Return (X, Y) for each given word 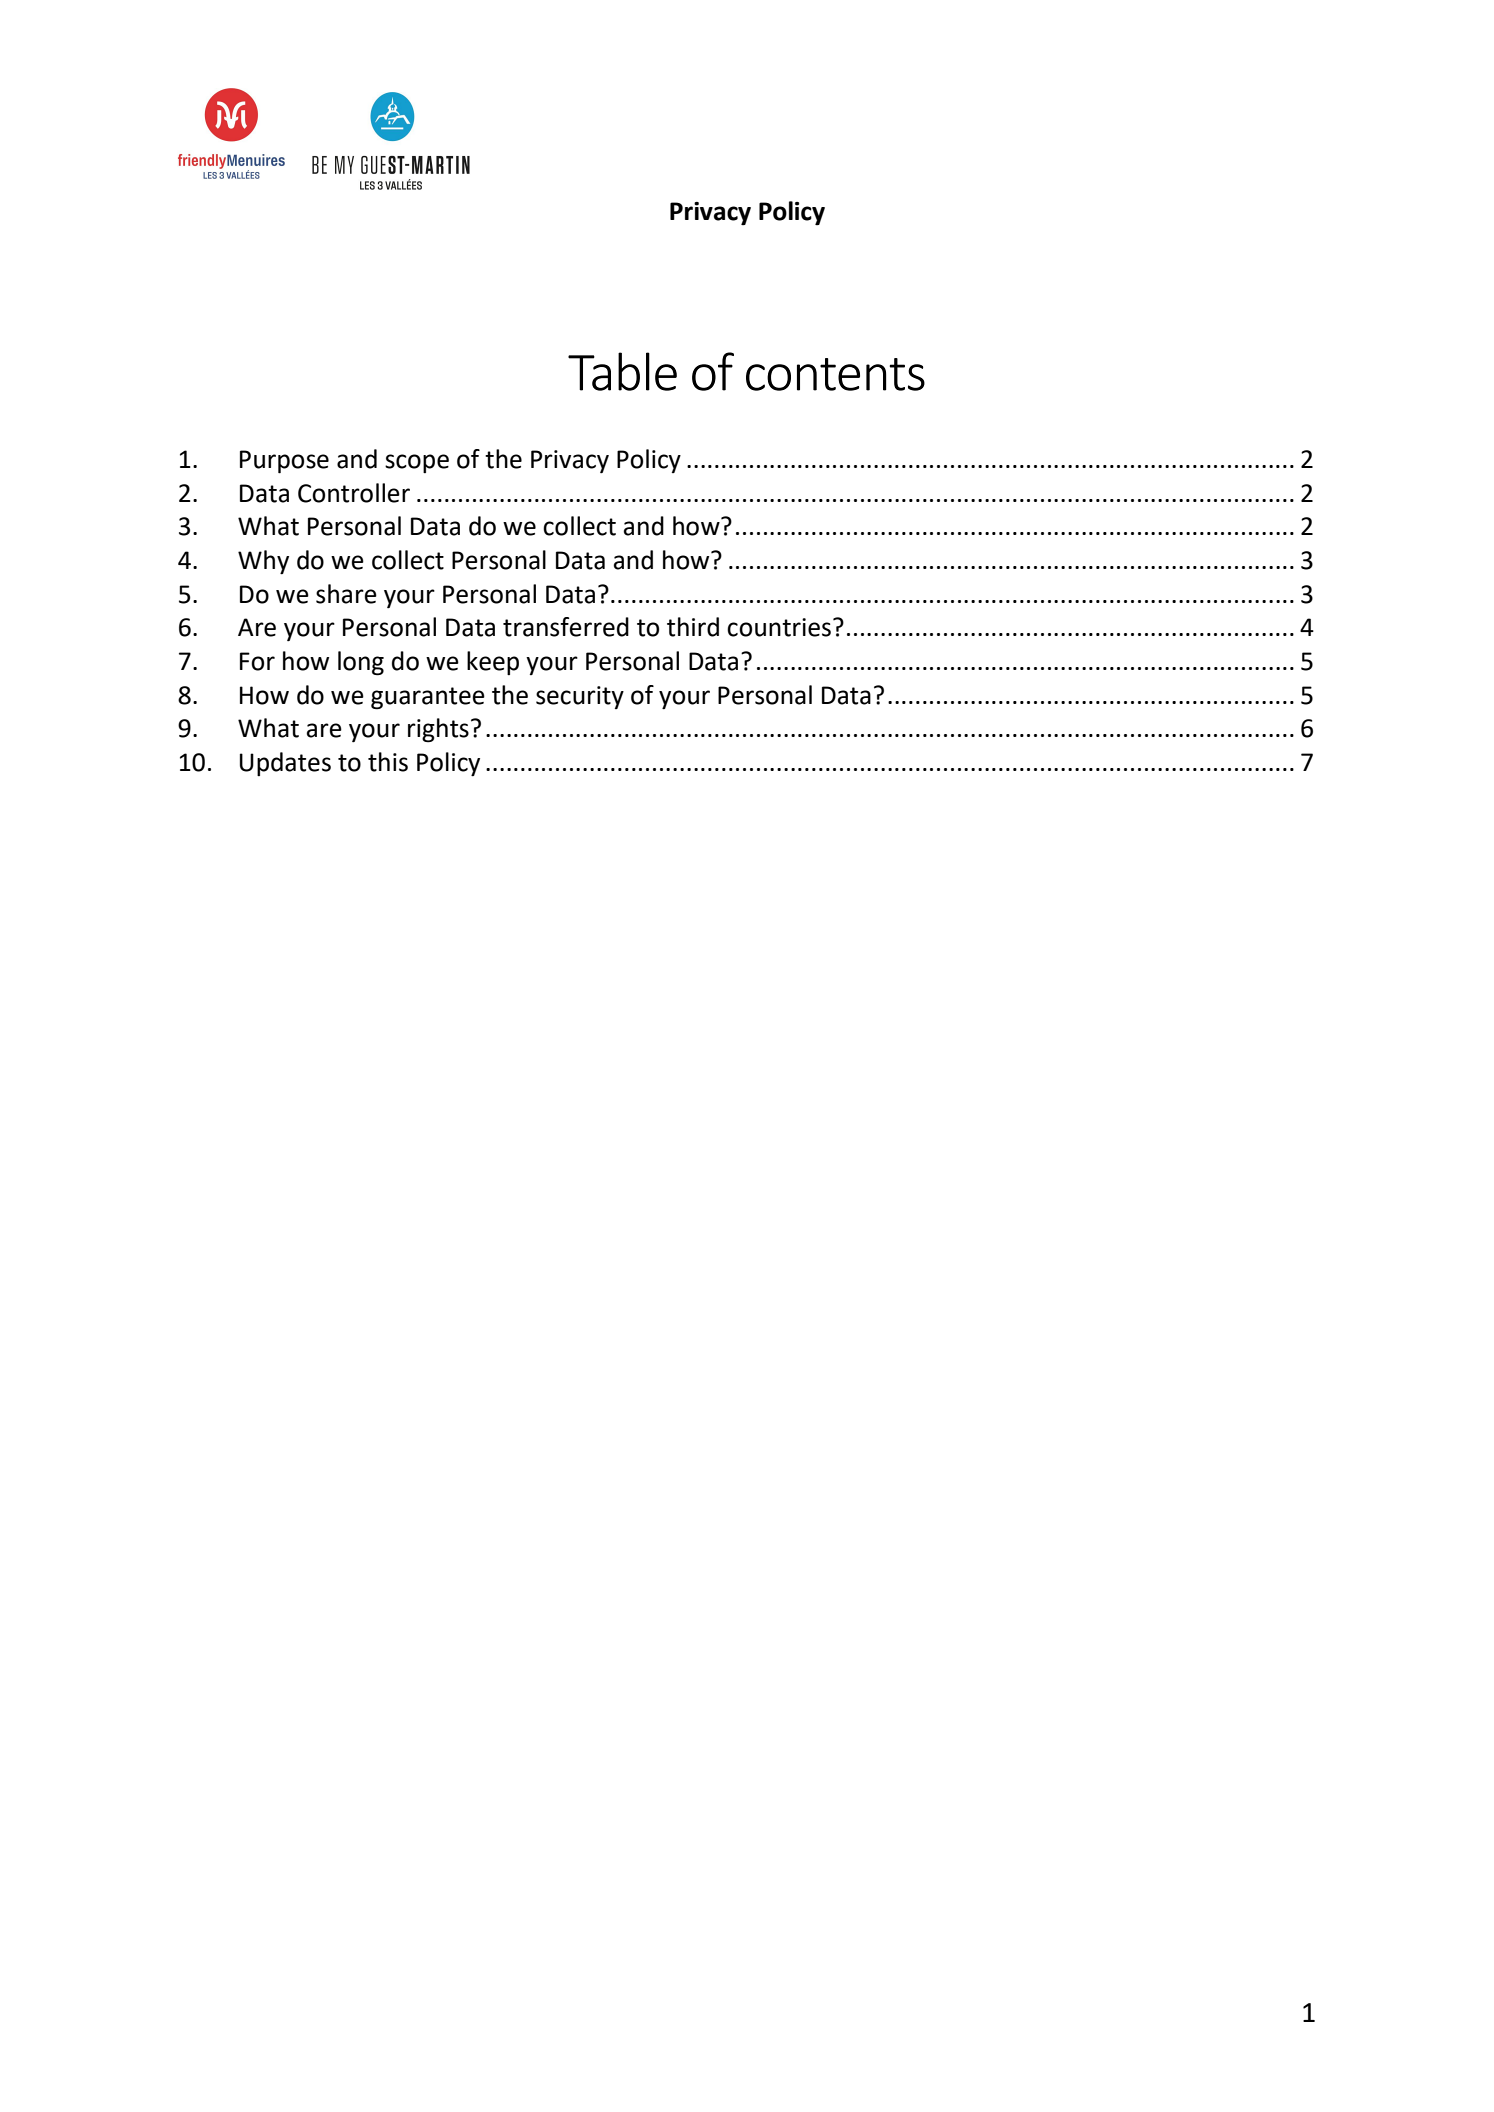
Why (263, 562)
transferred (566, 627)
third (693, 627)
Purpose (284, 462)
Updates (285, 764)
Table (622, 371)
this (388, 762)
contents (835, 374)
